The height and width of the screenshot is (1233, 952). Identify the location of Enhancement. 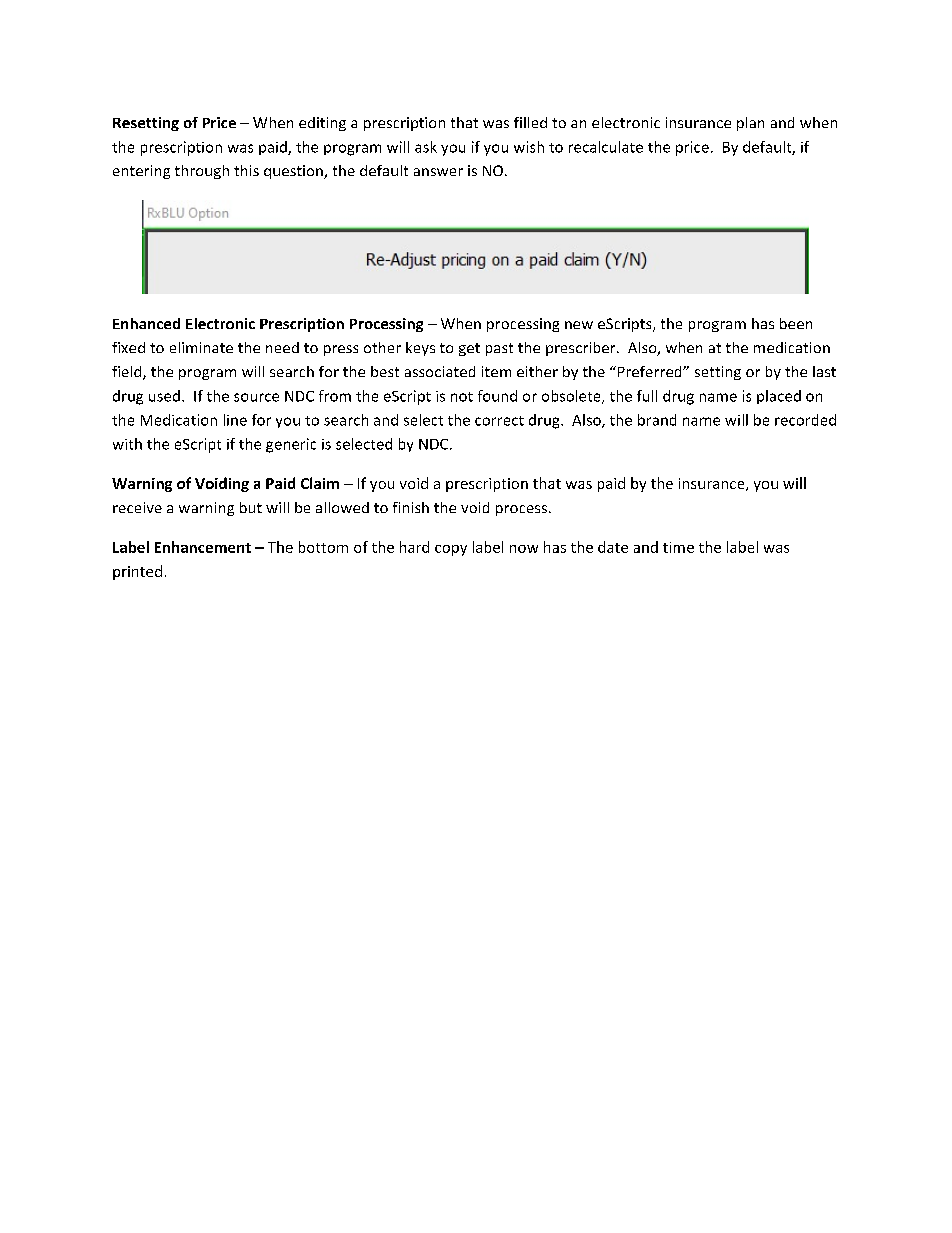
(203, 547).
